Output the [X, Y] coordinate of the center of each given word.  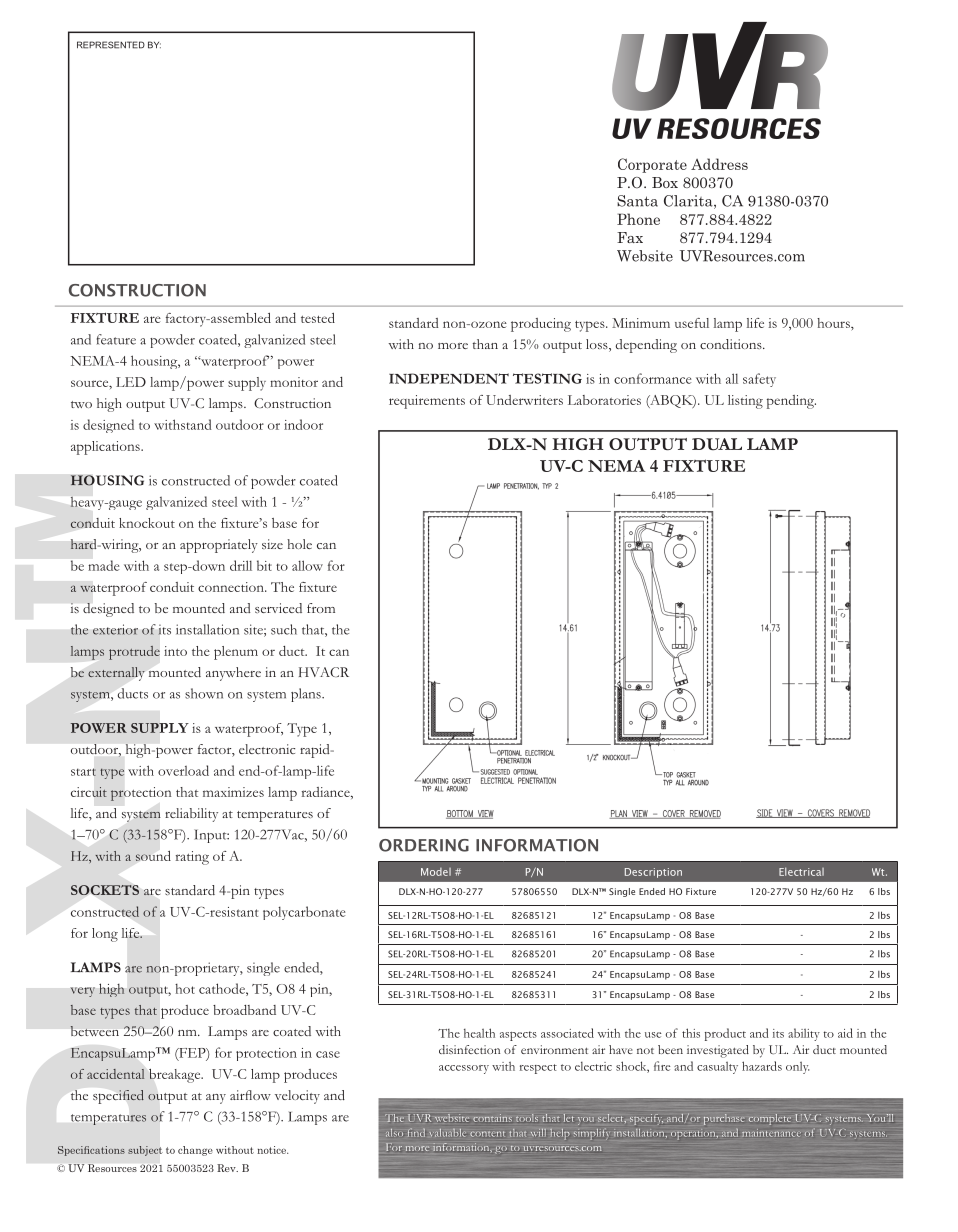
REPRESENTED [111, 45]
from [321, 608]
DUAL [717, 444]
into [175, 651]
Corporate [652, 165]
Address [719, 164]
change [195, 1151]
